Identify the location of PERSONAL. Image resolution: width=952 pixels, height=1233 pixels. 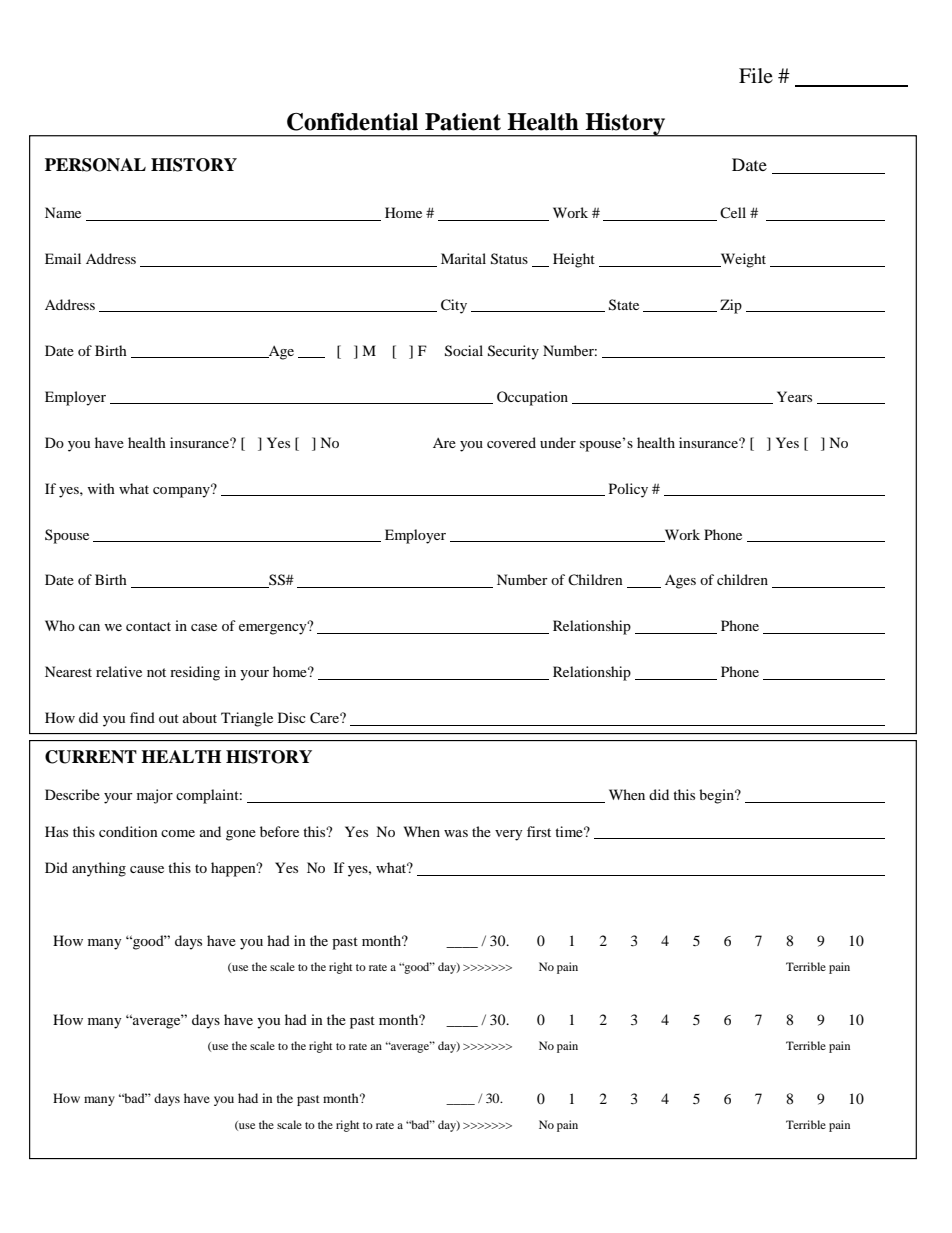
(95, 165).
